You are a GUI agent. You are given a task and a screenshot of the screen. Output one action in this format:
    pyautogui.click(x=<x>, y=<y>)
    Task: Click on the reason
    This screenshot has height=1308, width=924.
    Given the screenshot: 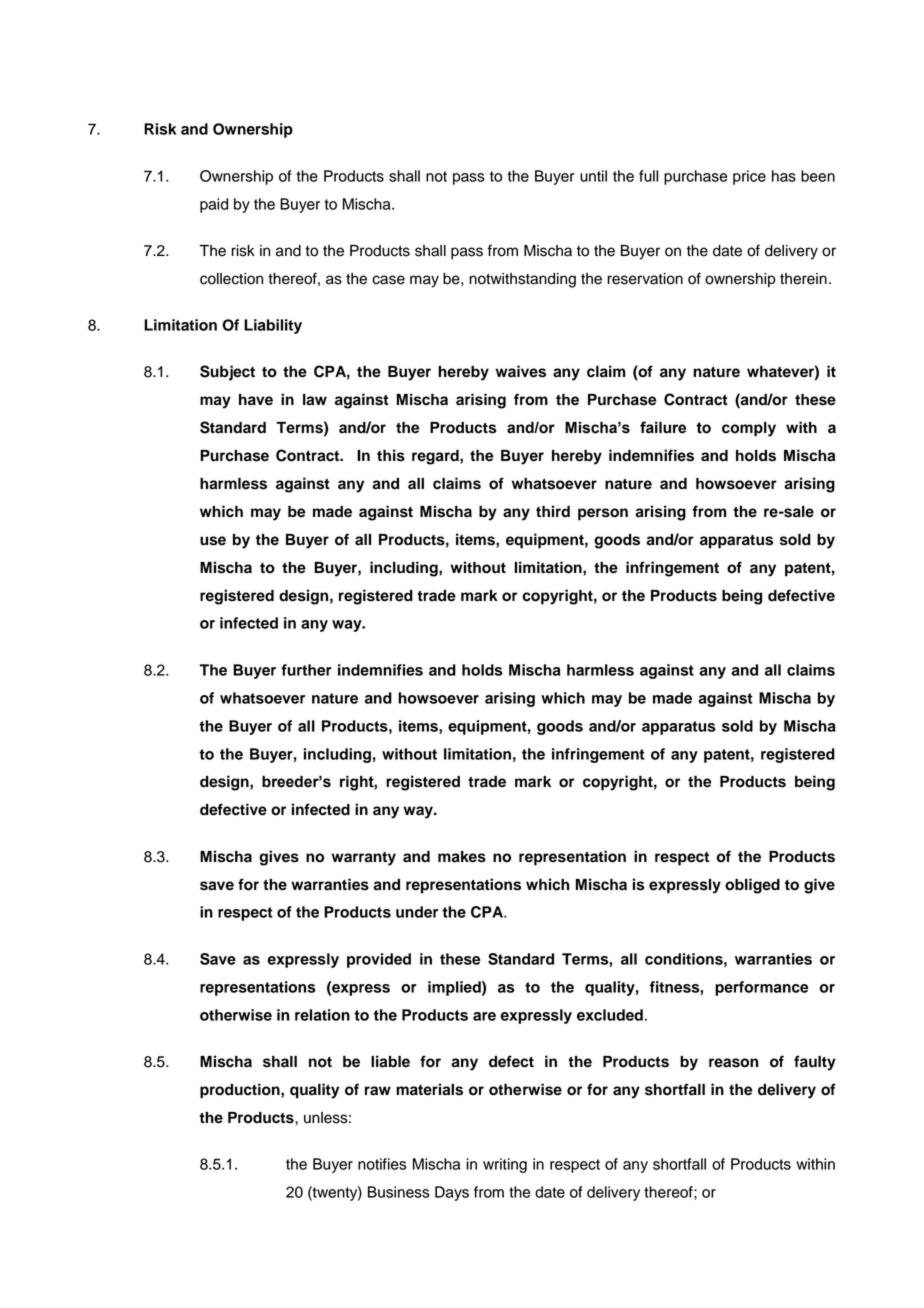 What is the action you would take?
    pyautogui.click(x=733, y=1063)
